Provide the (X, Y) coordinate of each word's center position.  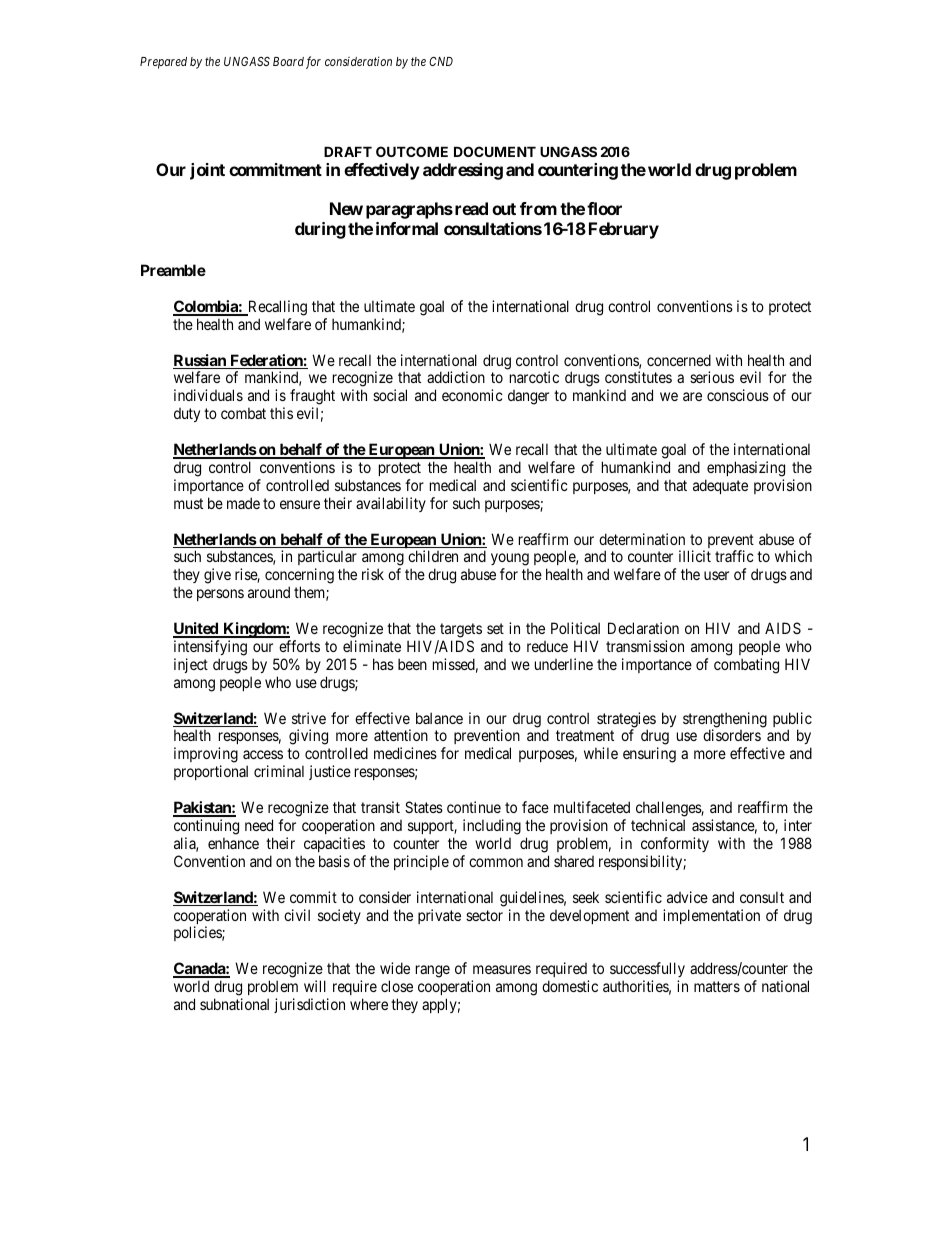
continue (474, 807)
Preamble (173, 270)
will (315, 986)
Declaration (643, 628)
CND (441, 61)
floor (604, 208)
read (471, 208)
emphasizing (746, 469)
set (495, 628)
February (624, 230)
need (259, 825)
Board (288, 61)
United (196, 629)
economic (472, 395)
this (281, 413)
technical (658, 825)
